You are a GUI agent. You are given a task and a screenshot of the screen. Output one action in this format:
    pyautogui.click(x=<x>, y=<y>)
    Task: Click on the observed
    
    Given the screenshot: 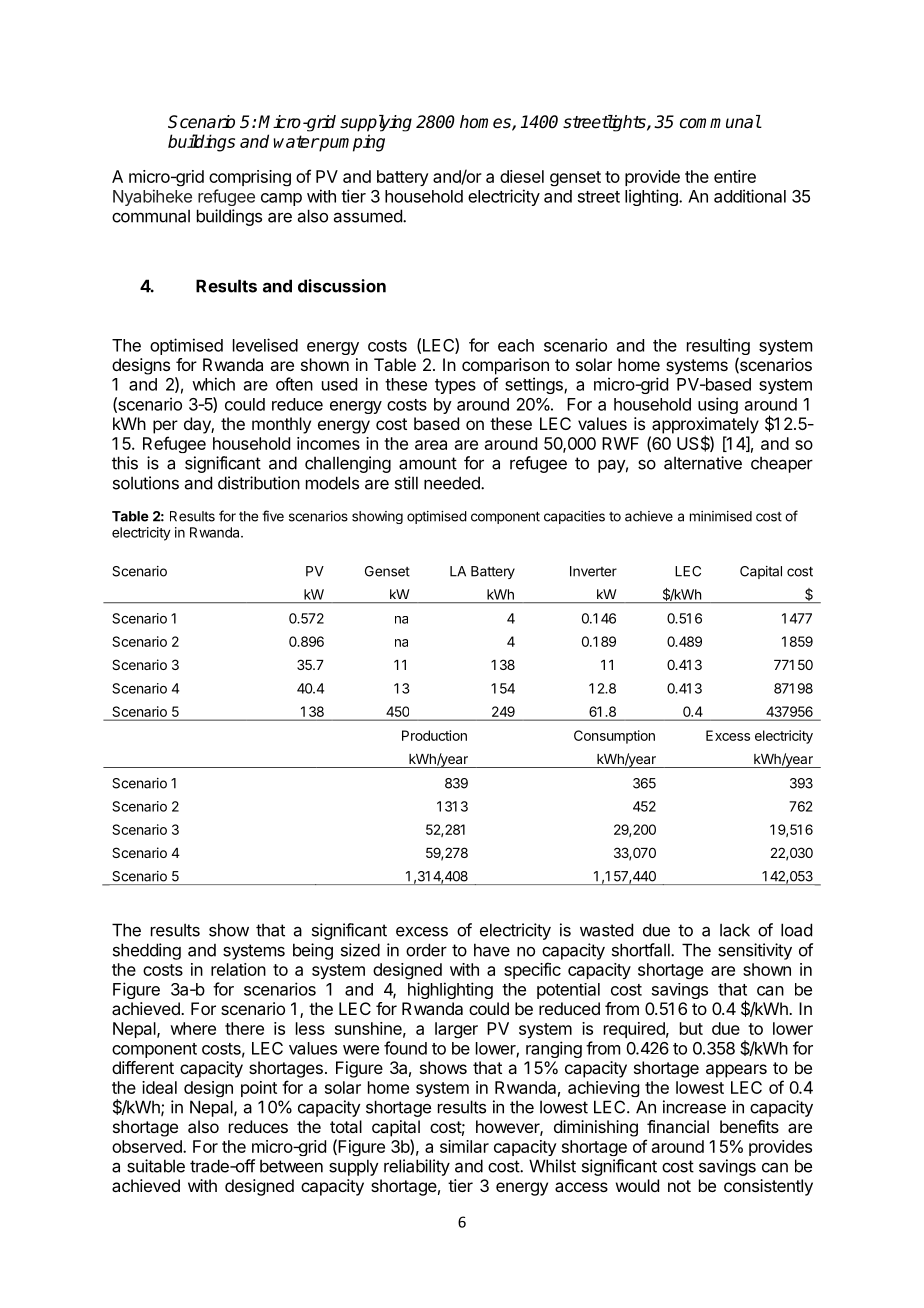 What is the action you would take?
    pyautogui.click(x=148, y=1146)
